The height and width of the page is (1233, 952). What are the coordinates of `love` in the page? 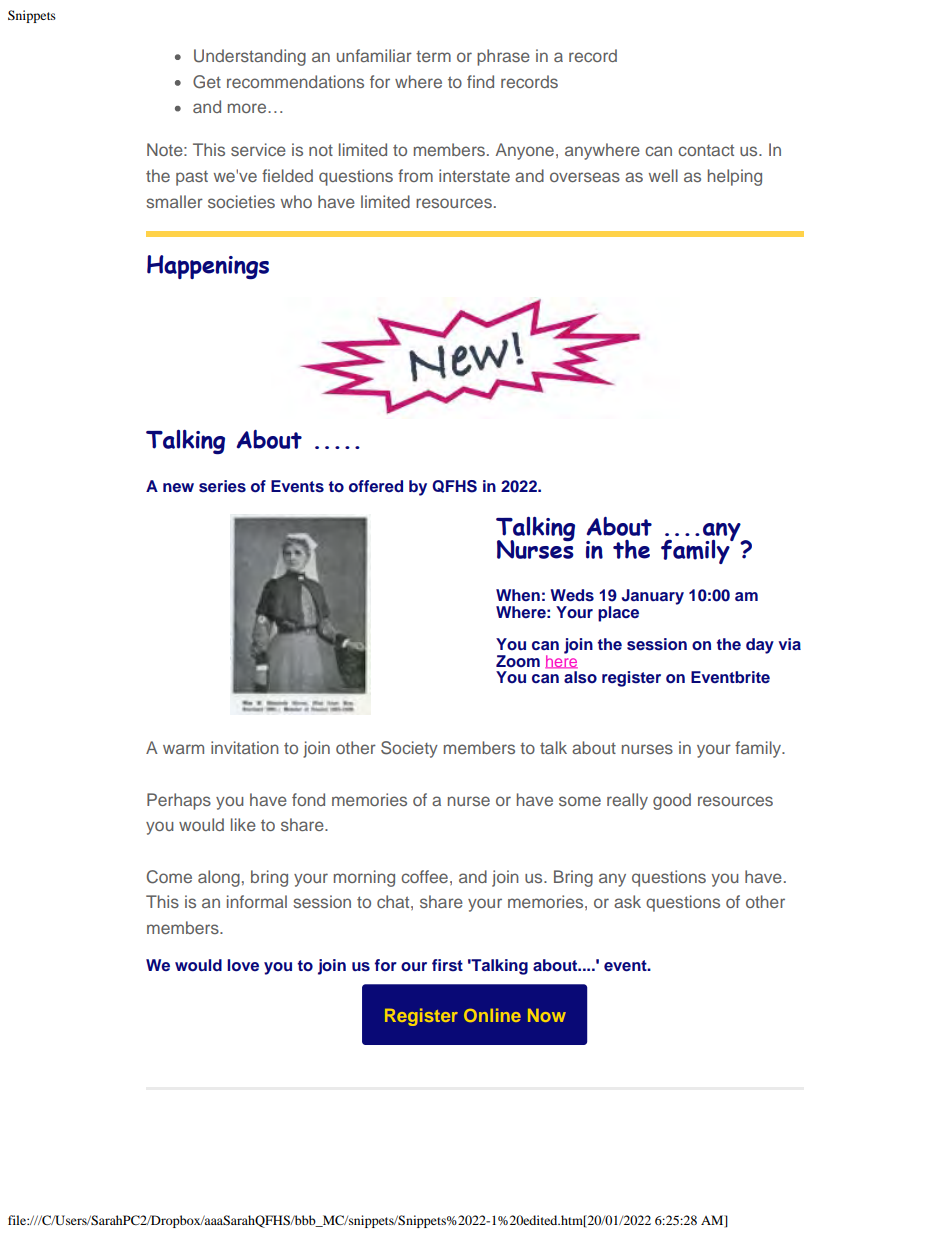 It's located at (243, 965).
